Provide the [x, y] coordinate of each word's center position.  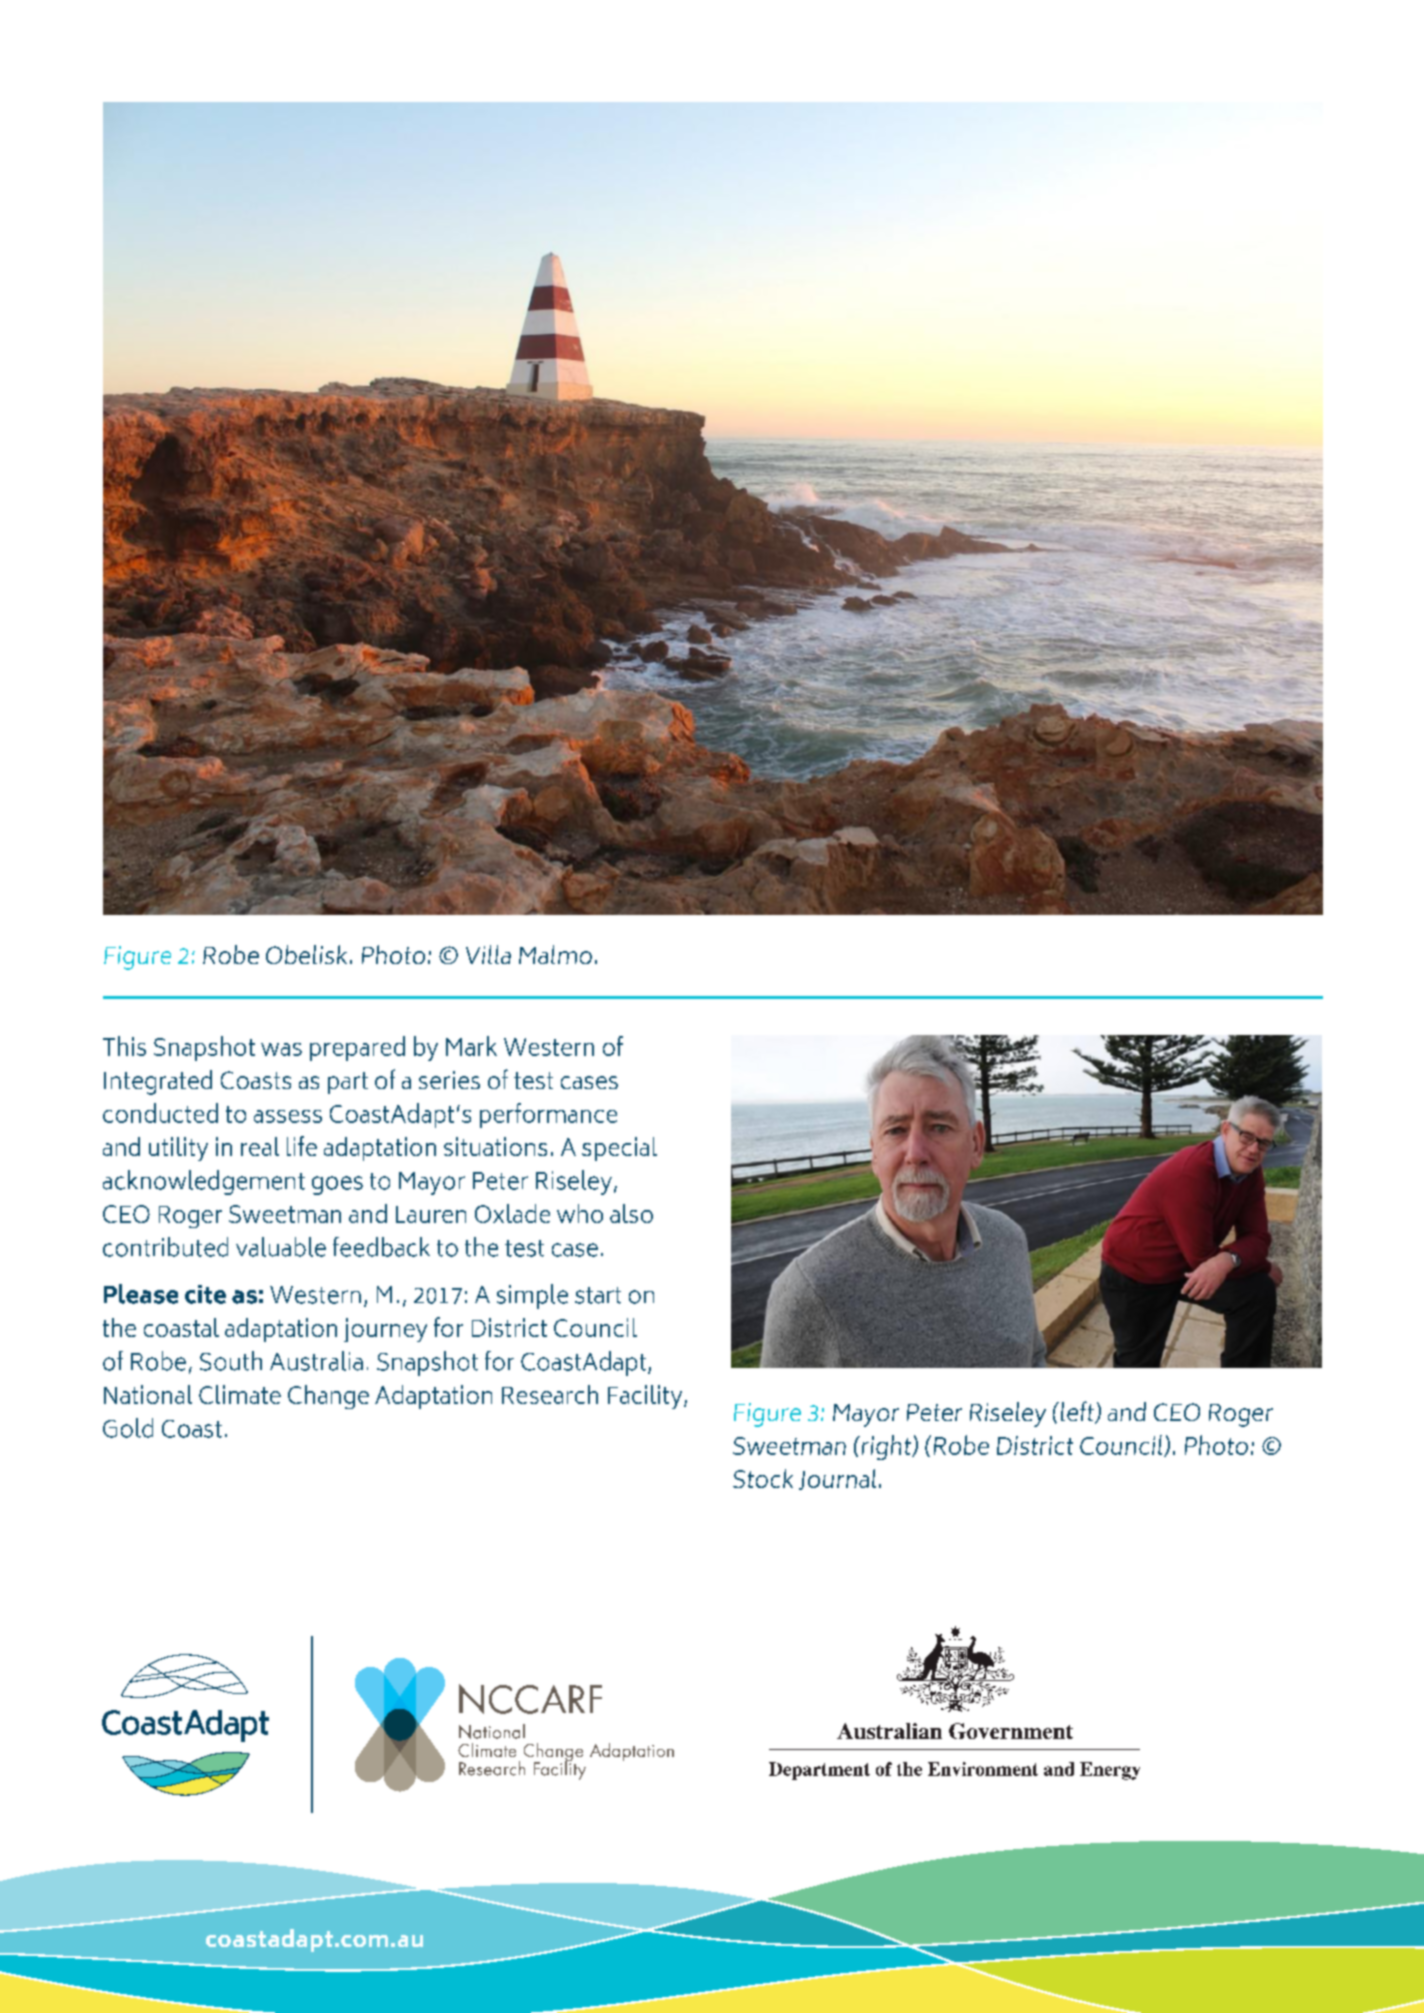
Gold [128, 1428]
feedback [381, 1247]
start [598, 1295]
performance [548, 1115]
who [580, 1213]
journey [385, 1330]
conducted [160, 1113]
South [231, 1361]
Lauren [431, 1214]
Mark [471, 1046]
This [124, 1046]
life [302, 1146]
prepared [357, 1048]
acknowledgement [204, 1182]
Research [550, 1394]
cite [205, 1294]
